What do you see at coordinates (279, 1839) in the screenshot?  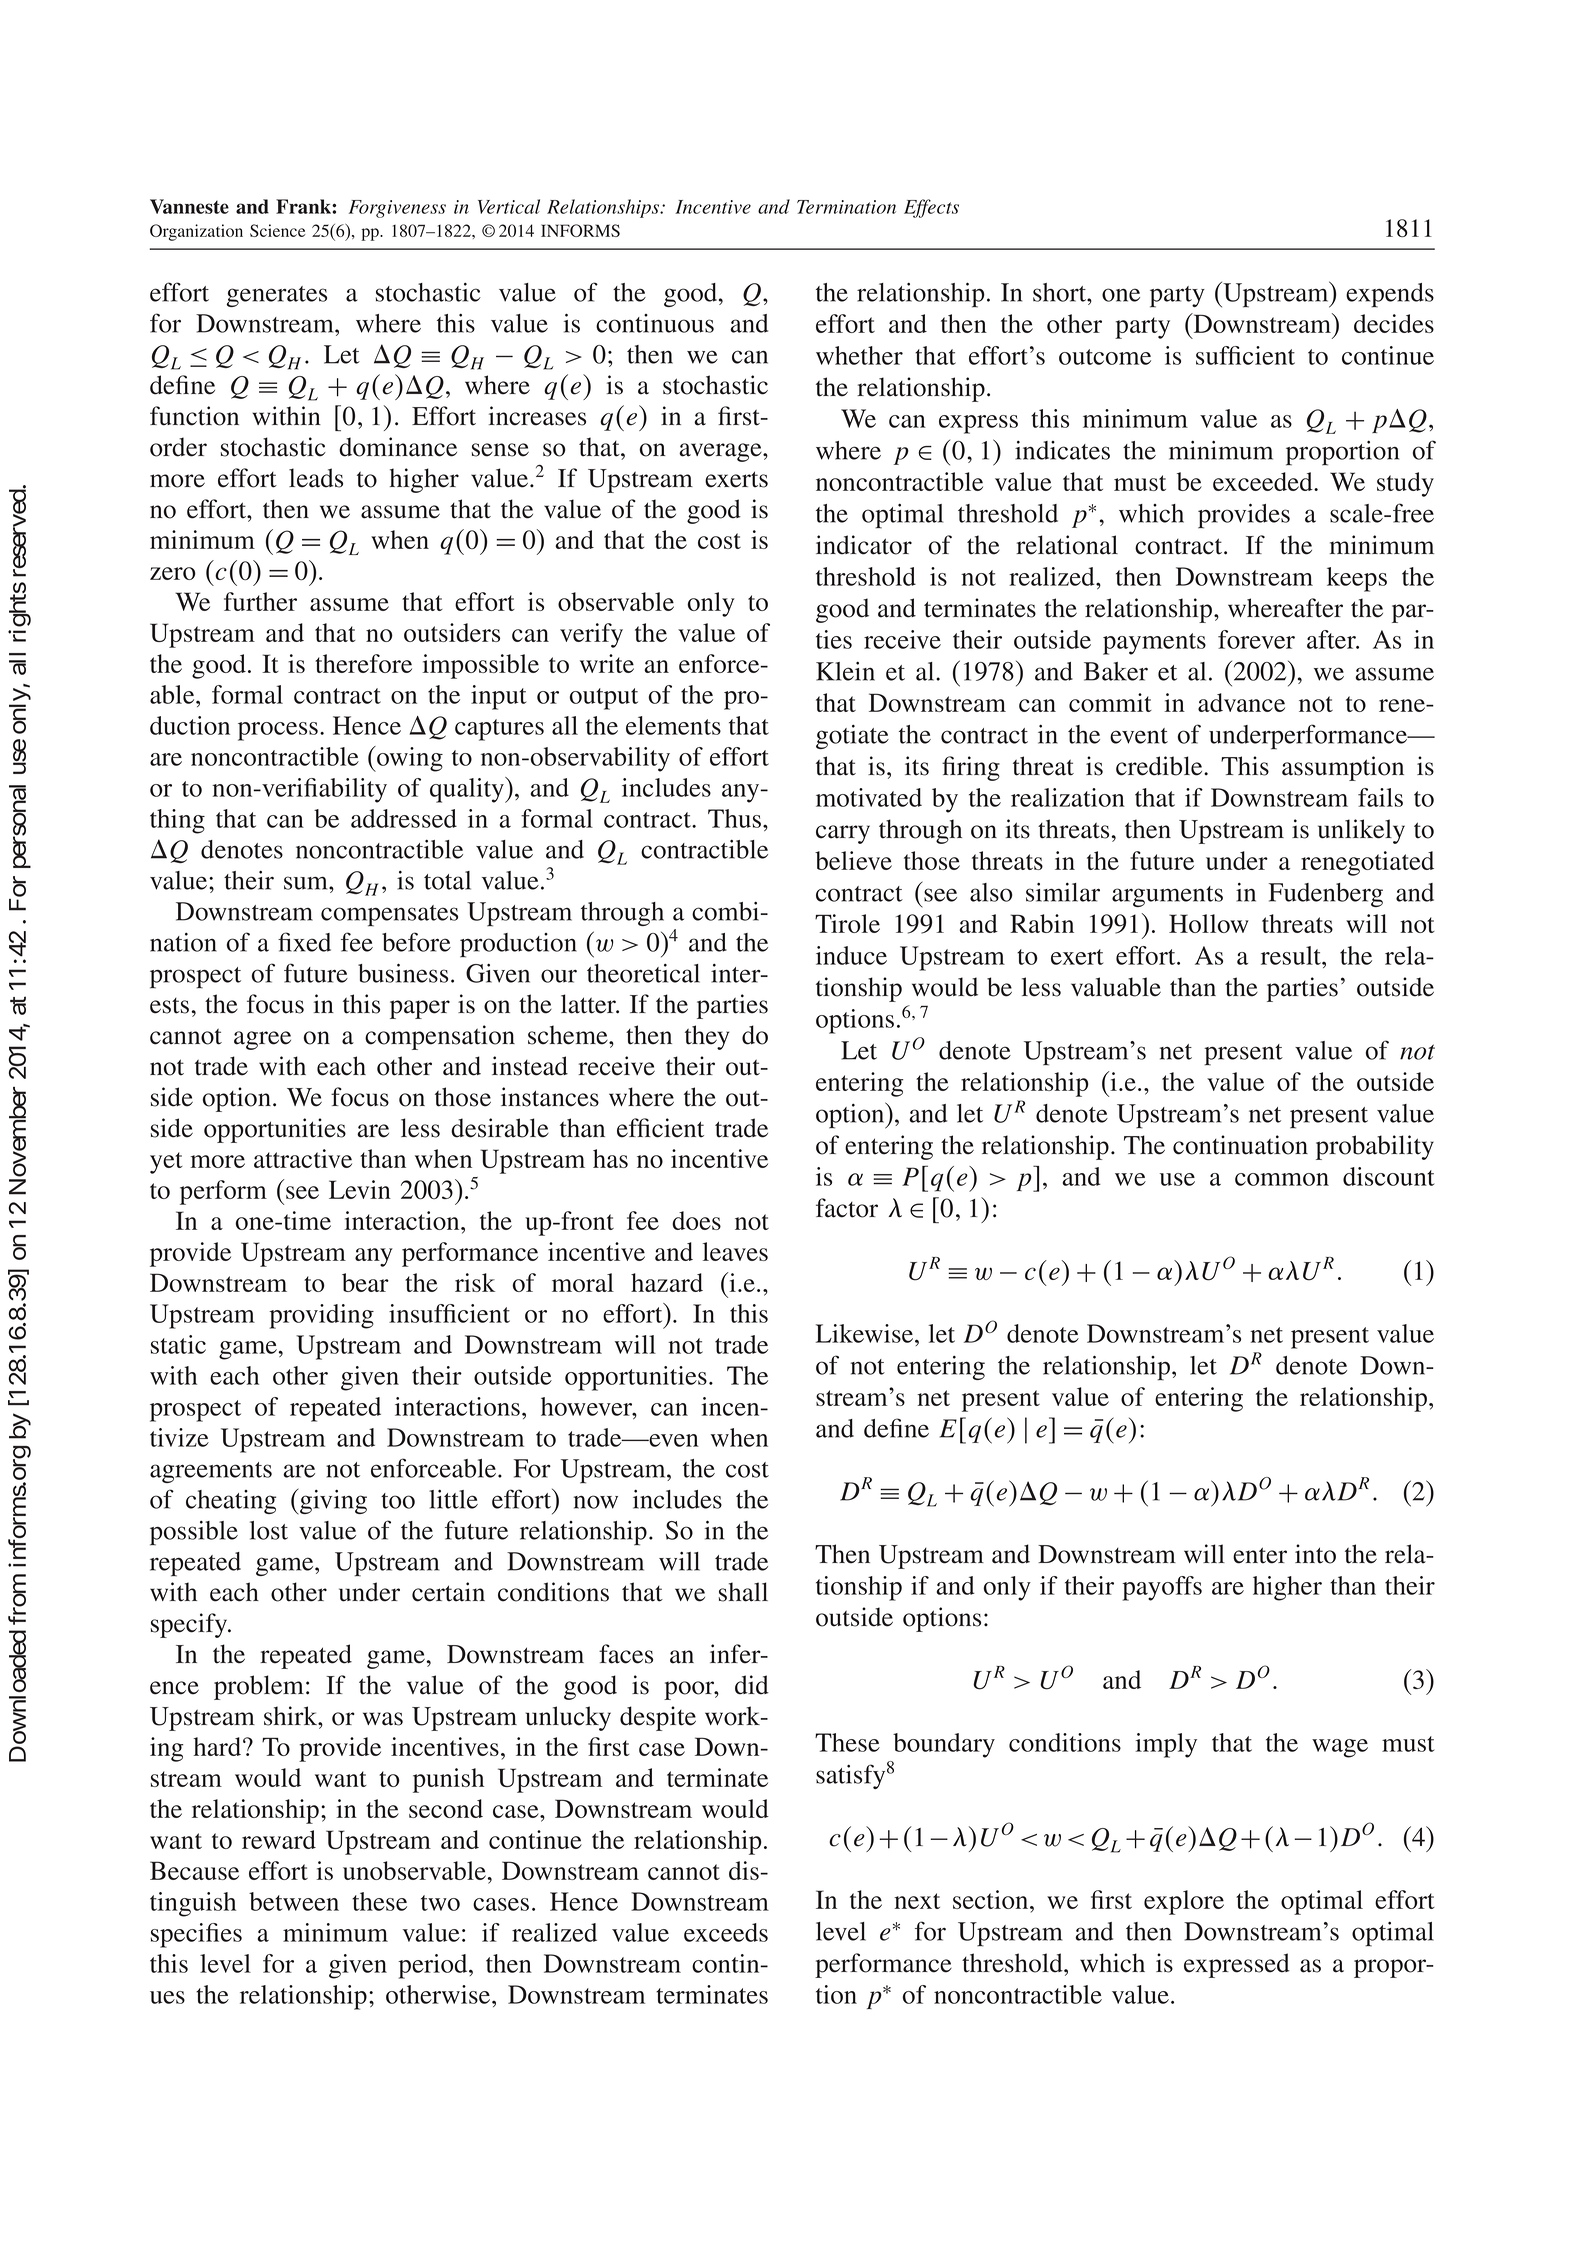 I see `reward` at bounding box center [279, 1839].
